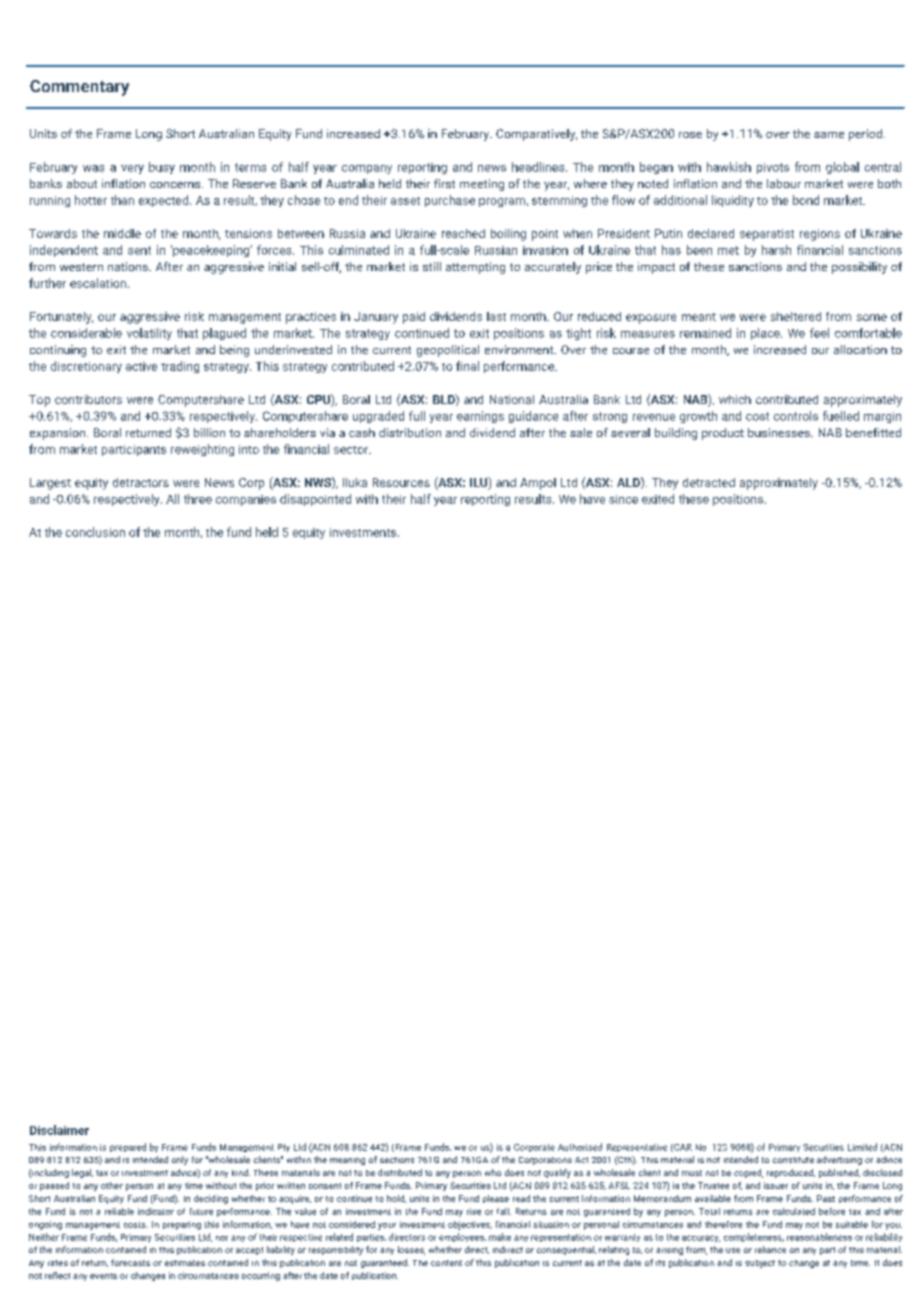  What do you see at coordinates (709, 482) in the screenshot?
I see `detracted` at bounding box center [709, 482].
